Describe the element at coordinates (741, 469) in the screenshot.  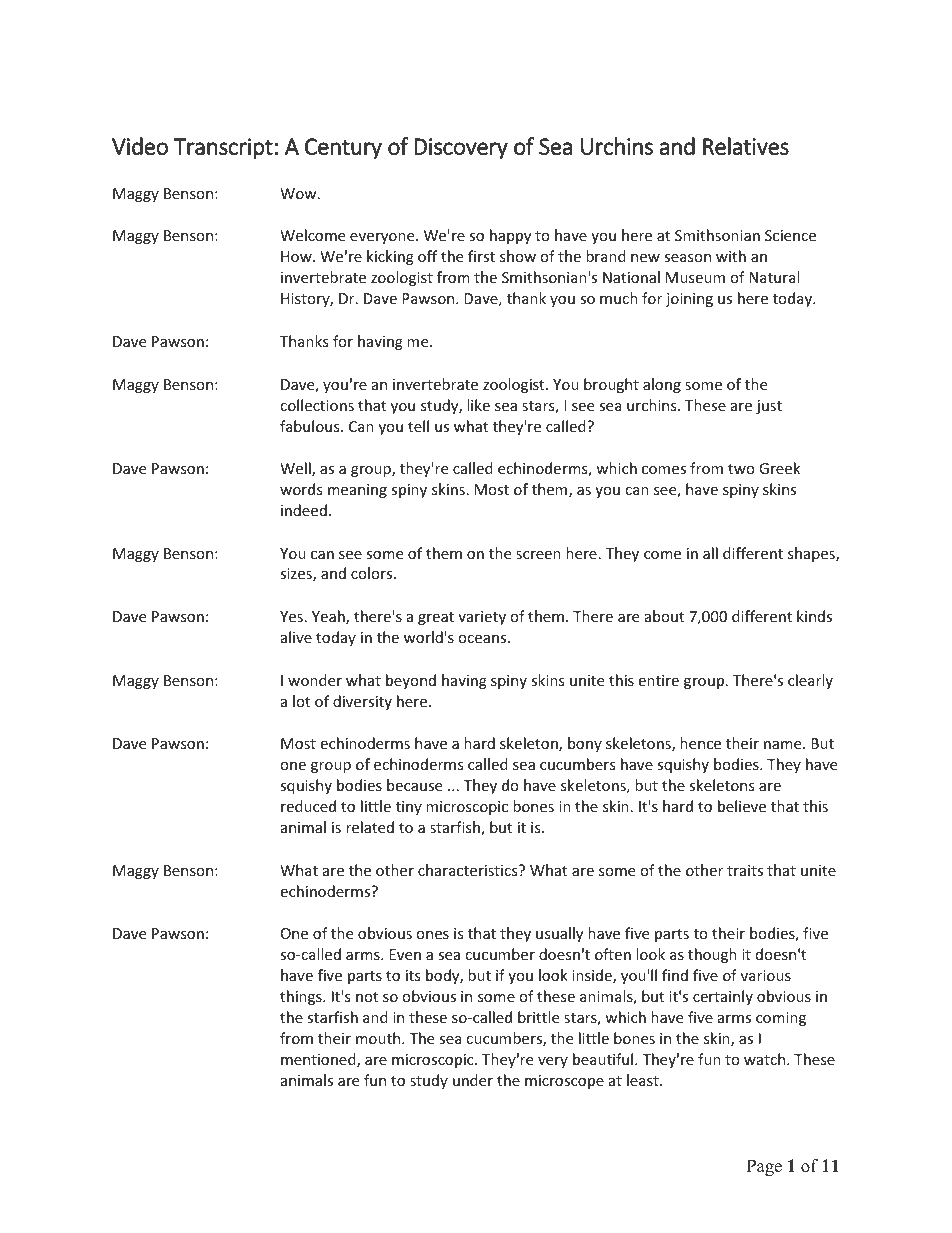
I see `two` at that location.
